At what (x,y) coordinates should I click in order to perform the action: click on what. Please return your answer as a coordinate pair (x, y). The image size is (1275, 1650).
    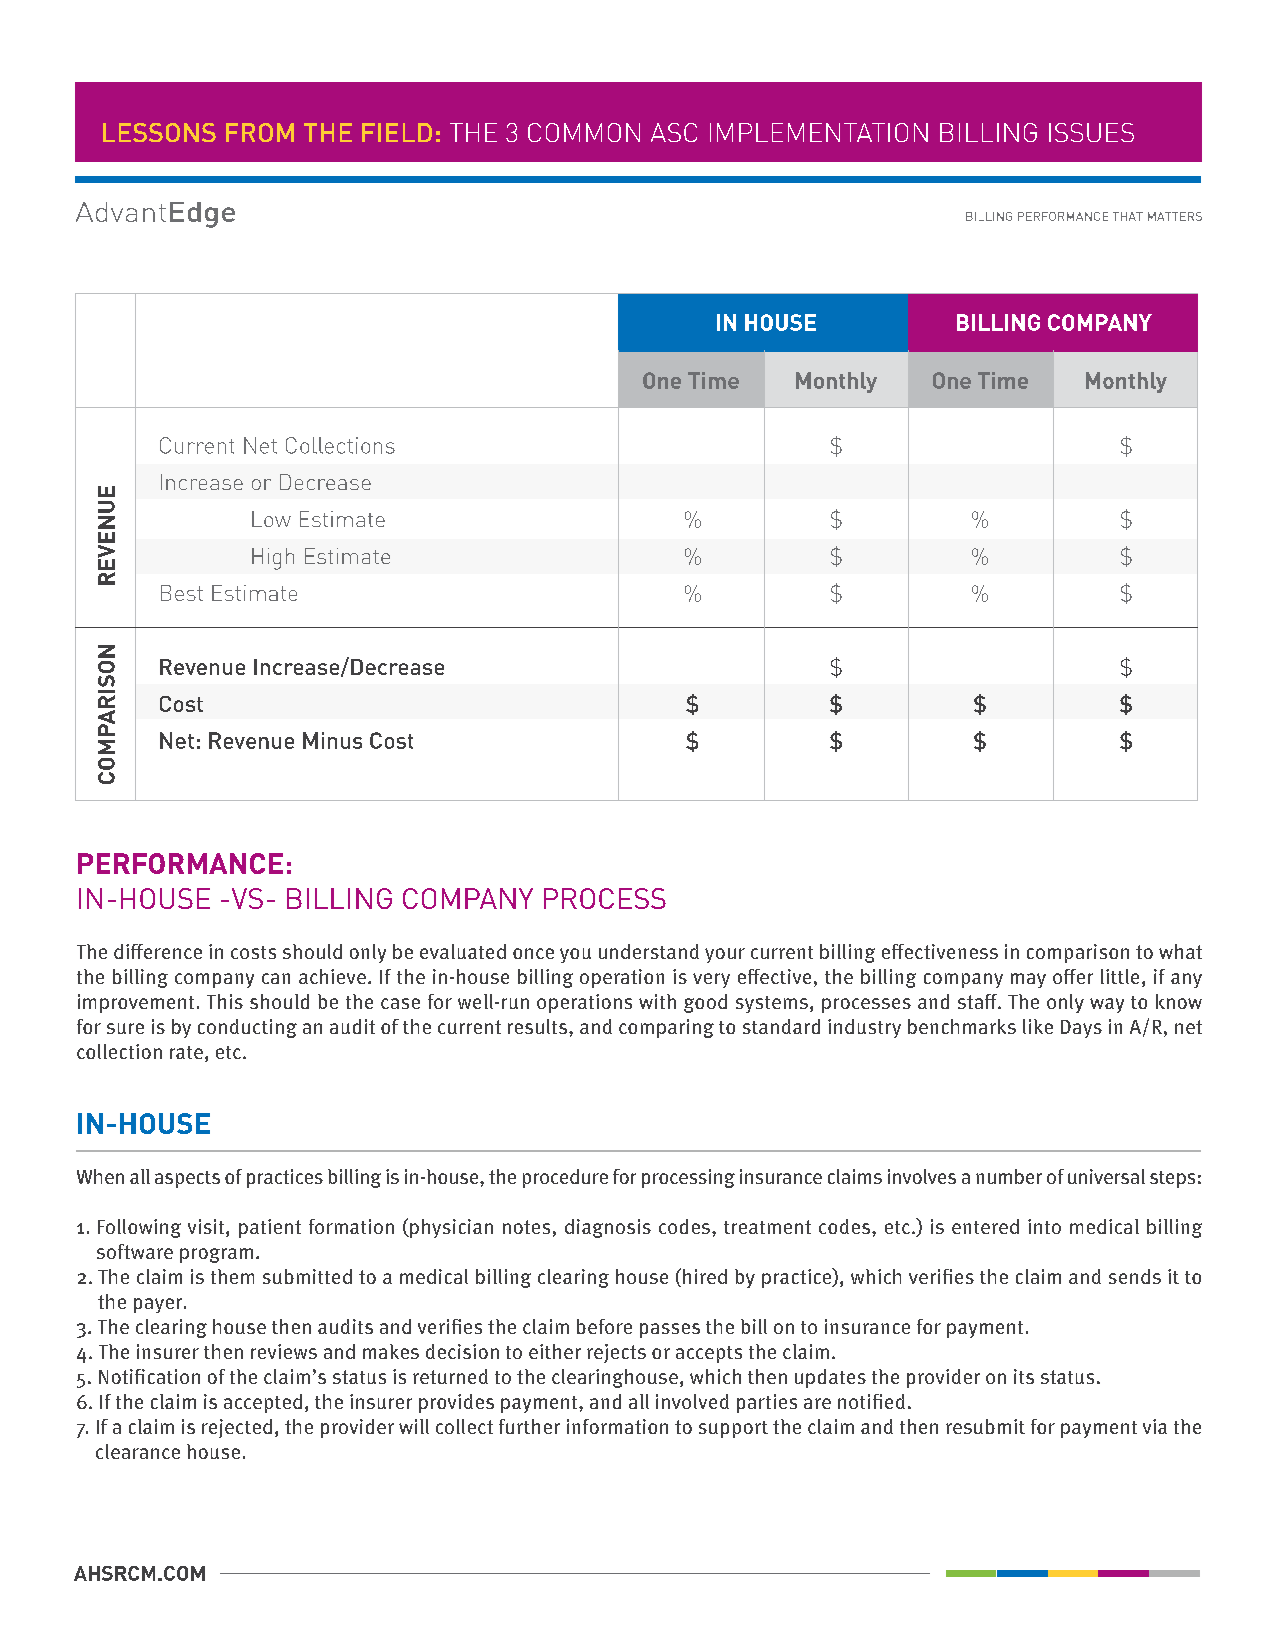
    Looking at the image, I should click on (1180, 951).
